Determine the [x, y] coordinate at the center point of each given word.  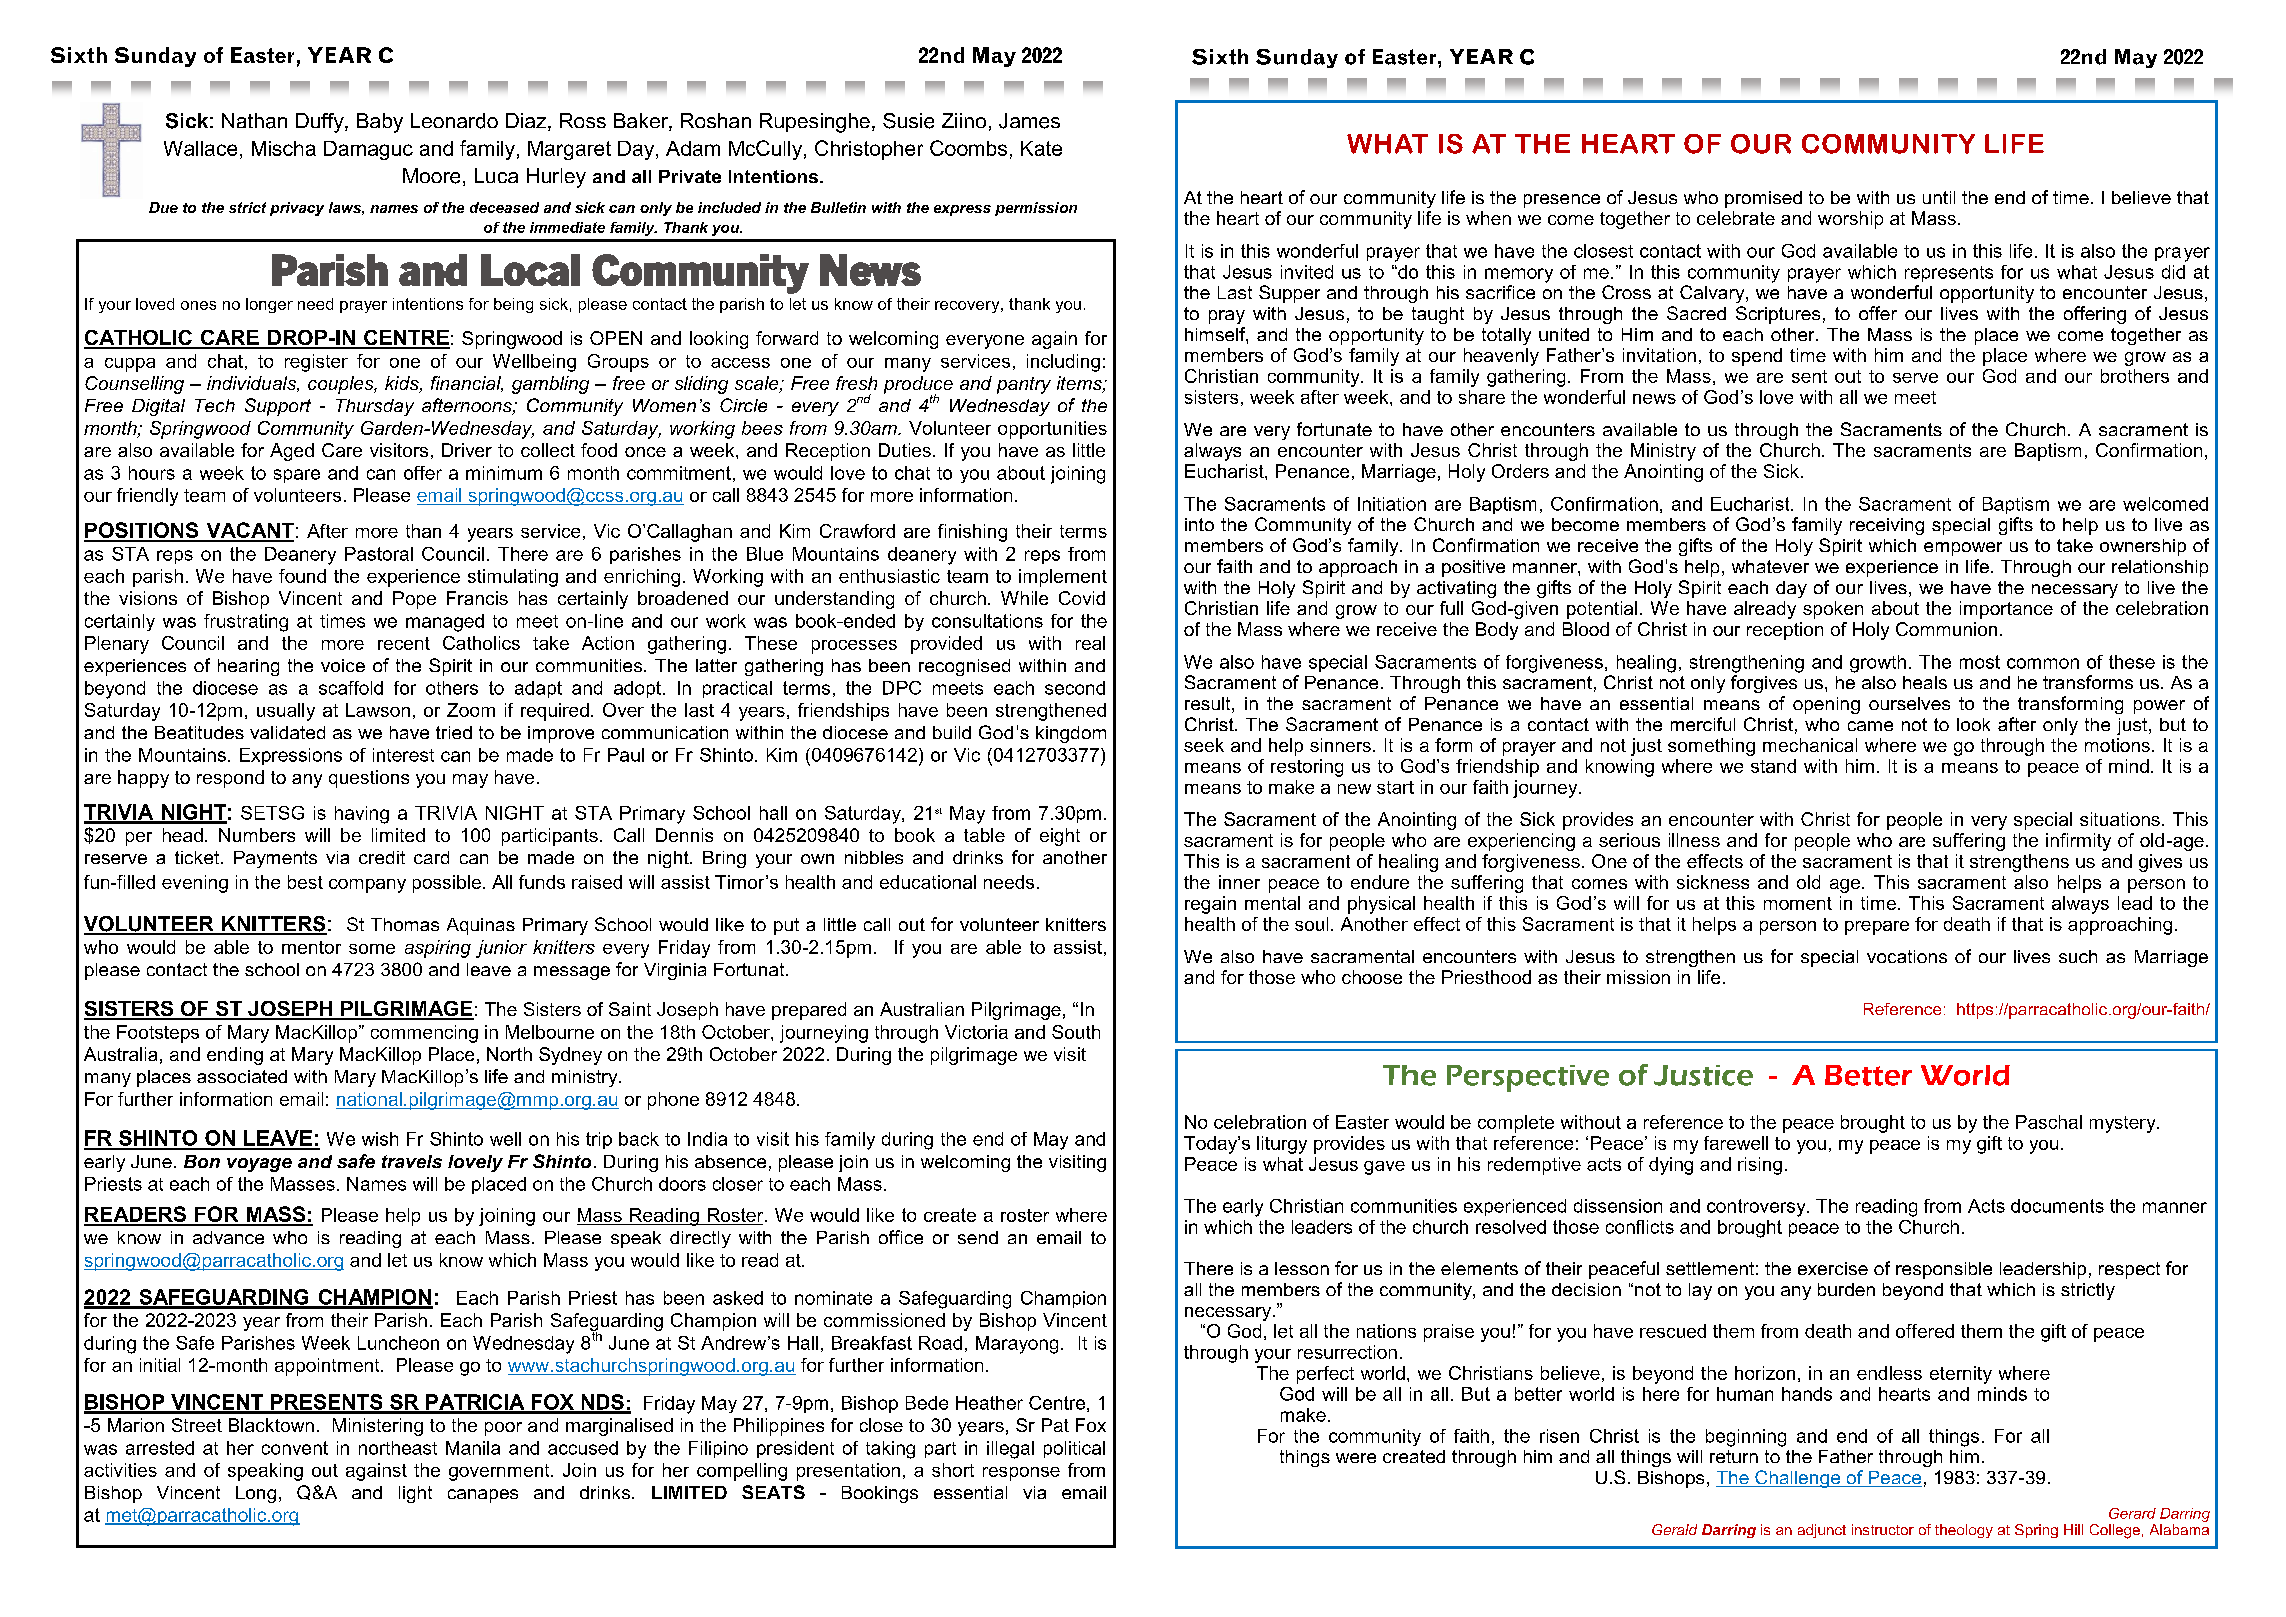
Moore [431, 176]
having [362, 815]
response [1021, 1474]
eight [1060, 837]
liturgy [1282, 1145]
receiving [1887, 526]
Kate [1041, 148]
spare [297, 476]
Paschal [2049, 1122]
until [1939, 197]
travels [412, 1161]
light [415, 1494]
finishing [972, 533]
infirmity [2078, 842]
